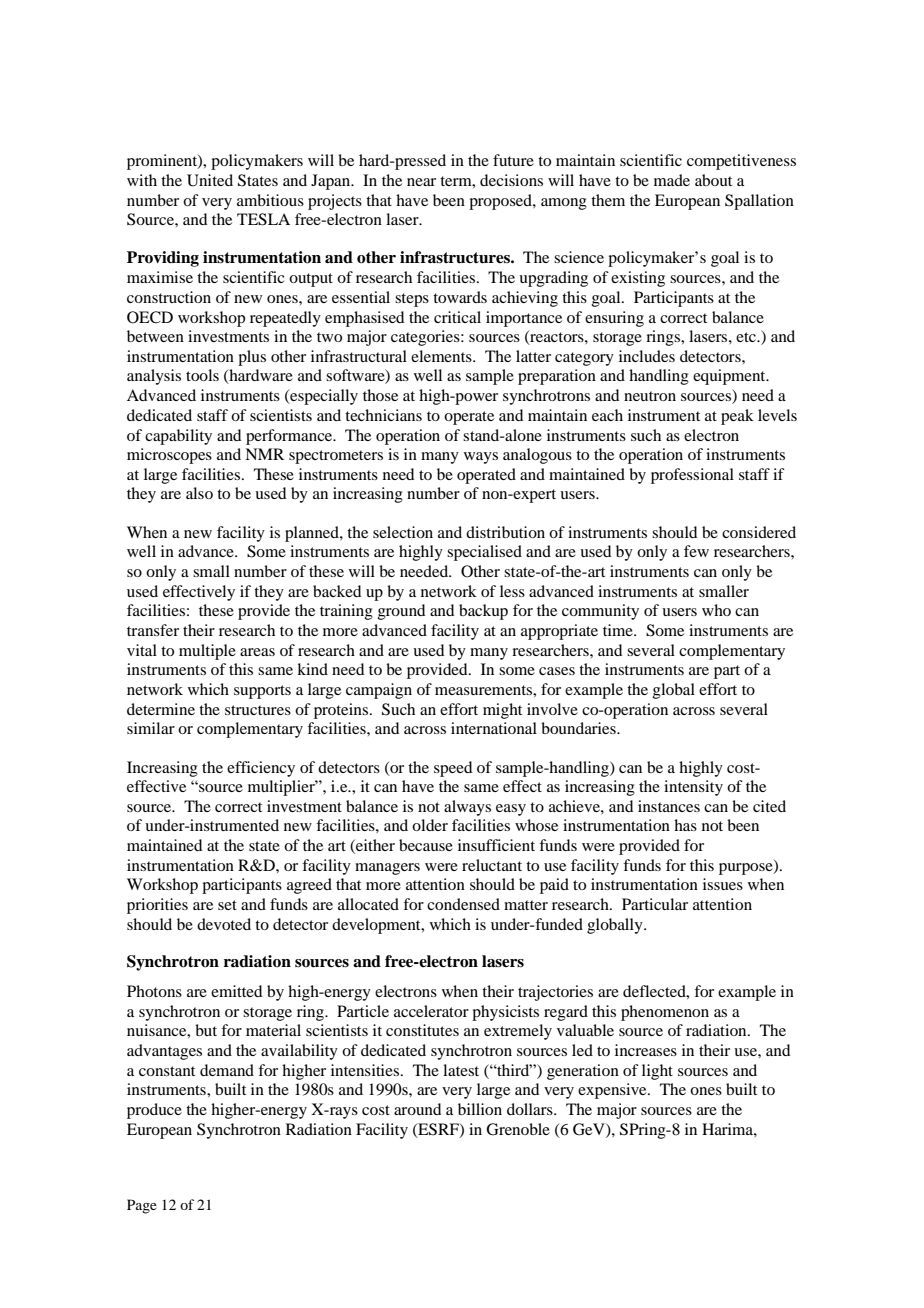 The image size is (924, 1308). What do you see at coordinates (142, 1206) in the document?
I see `Page` at bounding box center [142, 1206].
